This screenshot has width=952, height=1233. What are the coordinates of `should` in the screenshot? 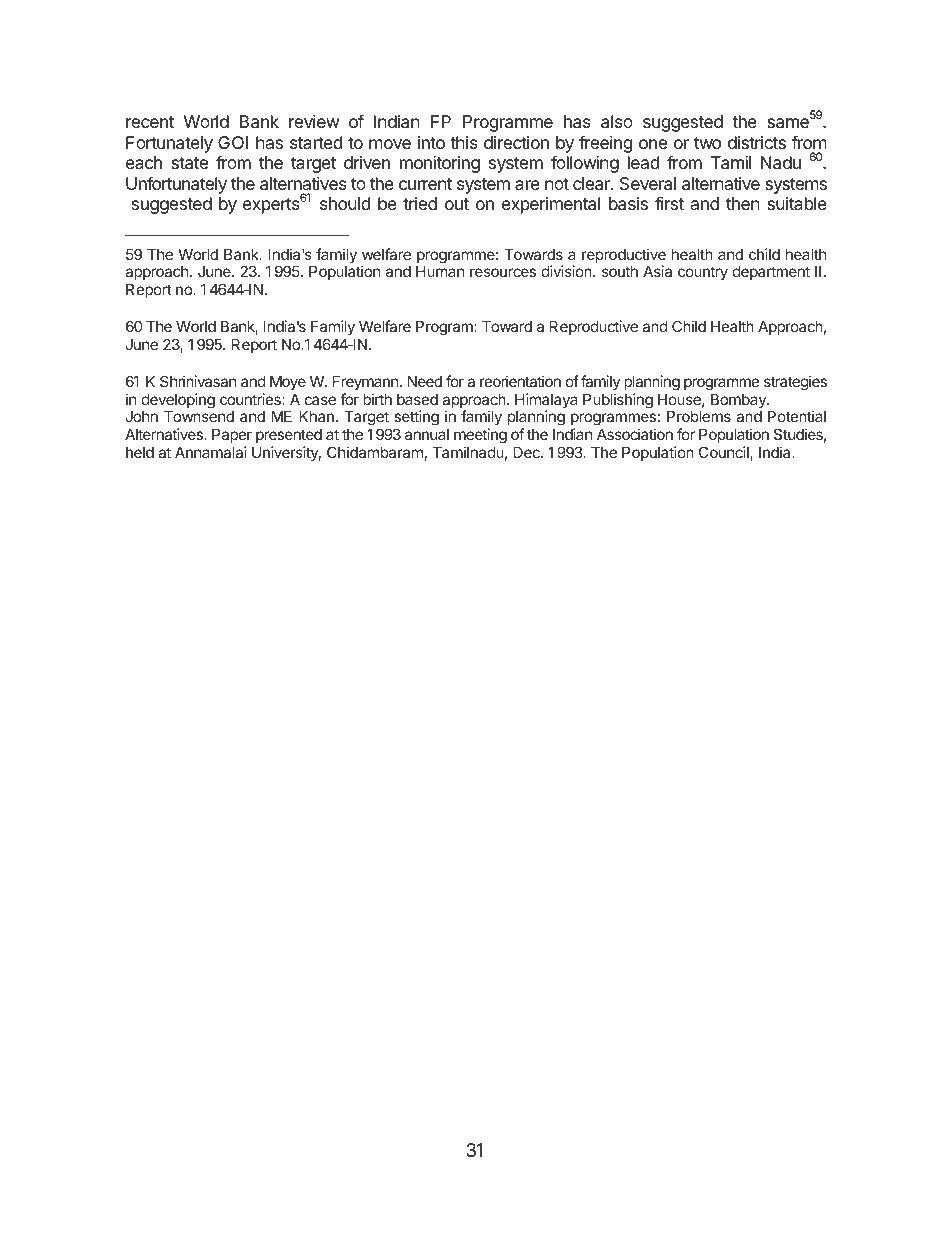 It's located at (345, 203).
